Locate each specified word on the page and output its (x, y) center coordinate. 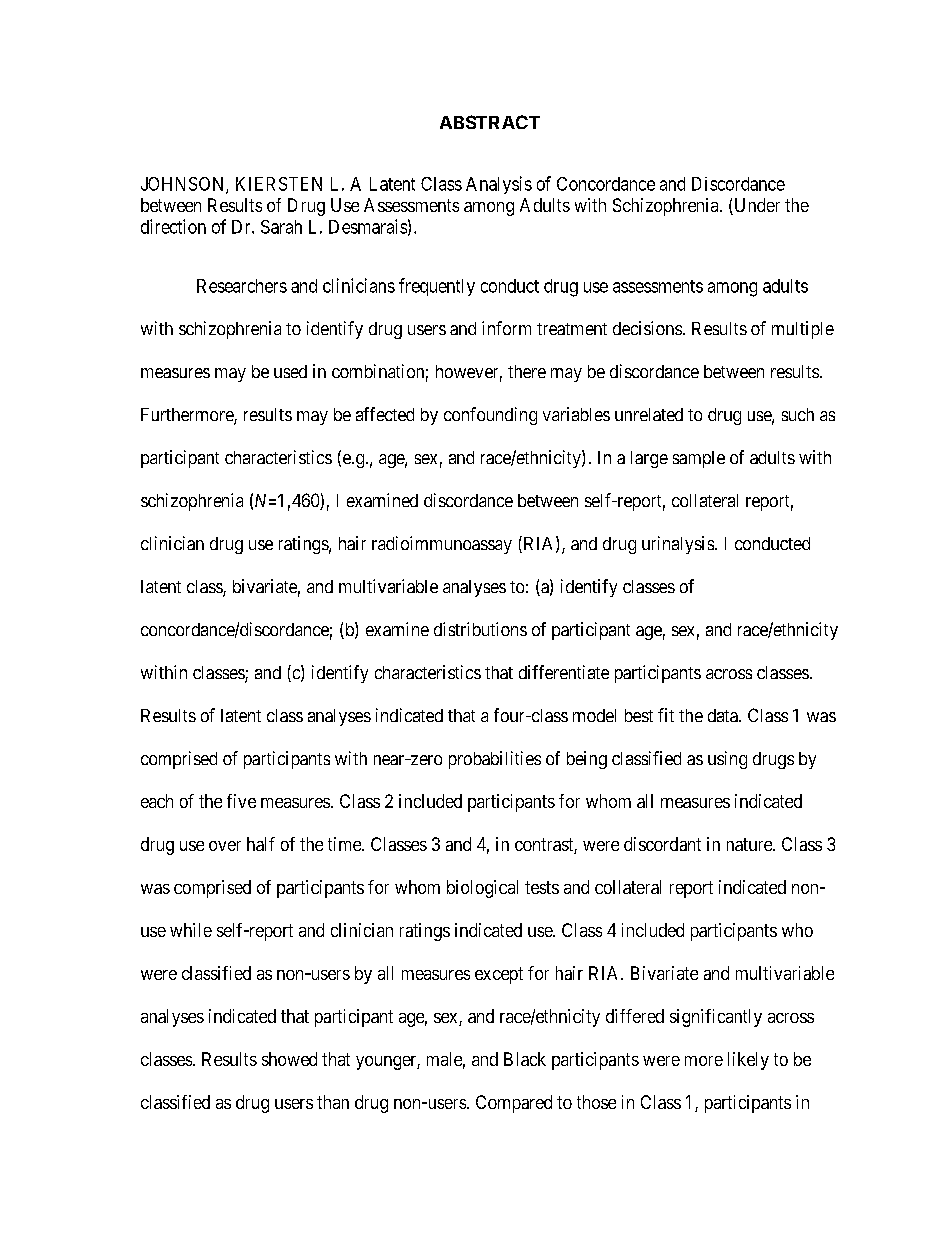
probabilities (495, 760)
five (241, 801)
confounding (490, 416)
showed (289, 1059)
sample (699, 459)
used (290, 371)
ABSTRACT (490, 122)
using (727, 760)
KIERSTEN (279, 184)
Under (756, 206)
